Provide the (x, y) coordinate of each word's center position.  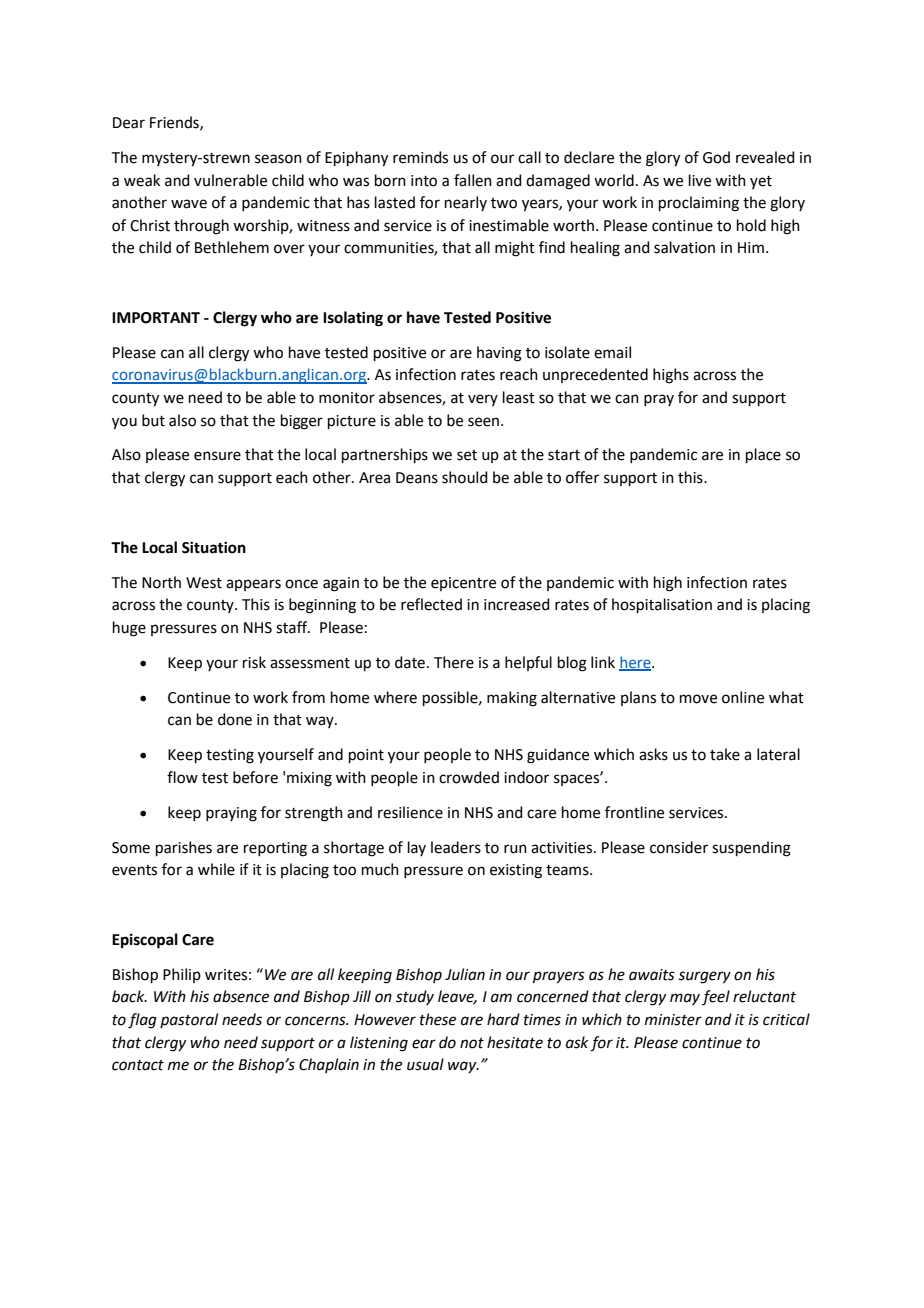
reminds (420, 157)
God (716, 157)
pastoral (189, 1020)
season (278, 159)
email (612, 352)
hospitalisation (662, 605)
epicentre (463, 584)
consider (679, 847)
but (153, 420)
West (204, 583)
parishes (184, 848)
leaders (456, 847)
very (483, 400)
